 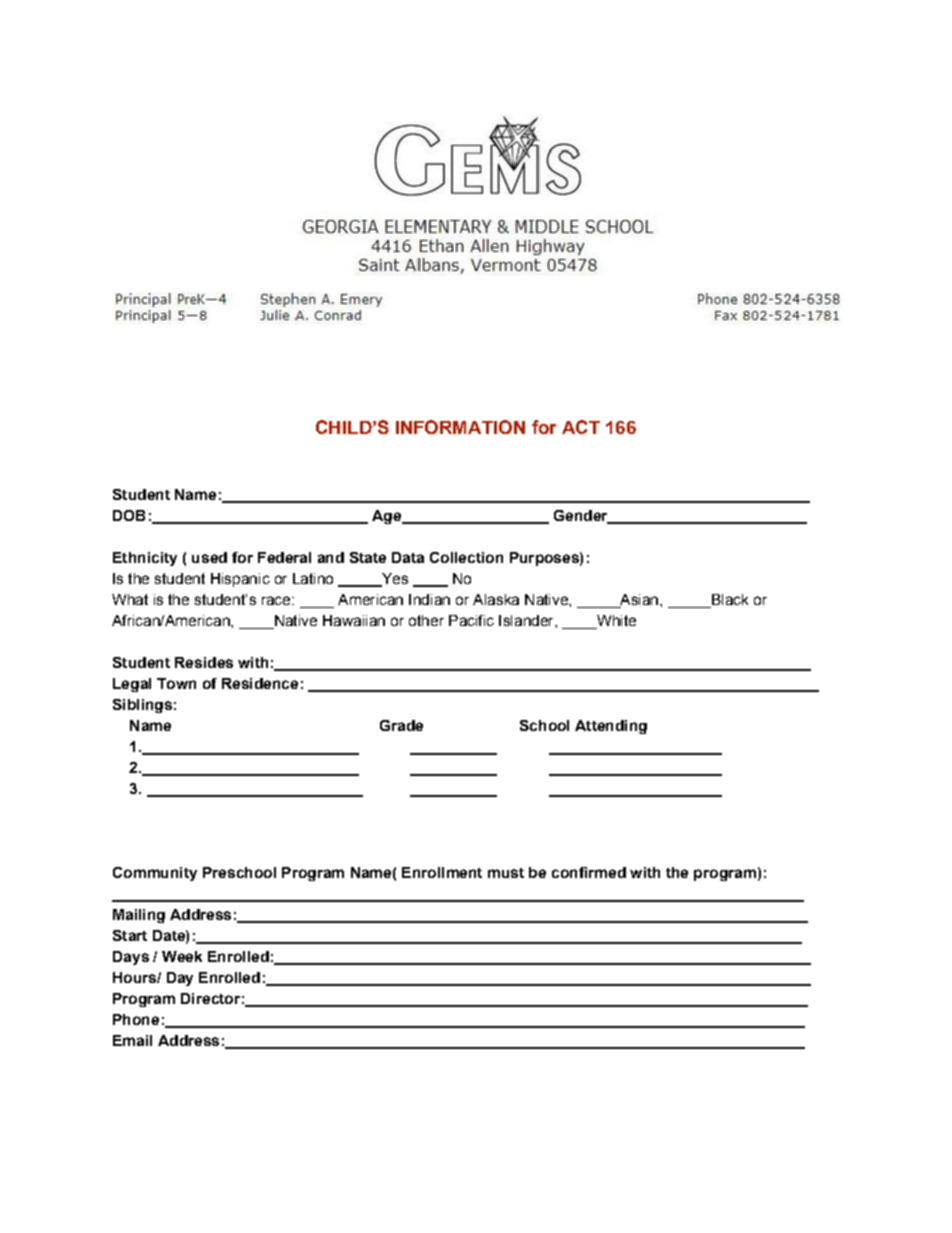 I want to click on Hawaiian, so click(x=354, y=620).
